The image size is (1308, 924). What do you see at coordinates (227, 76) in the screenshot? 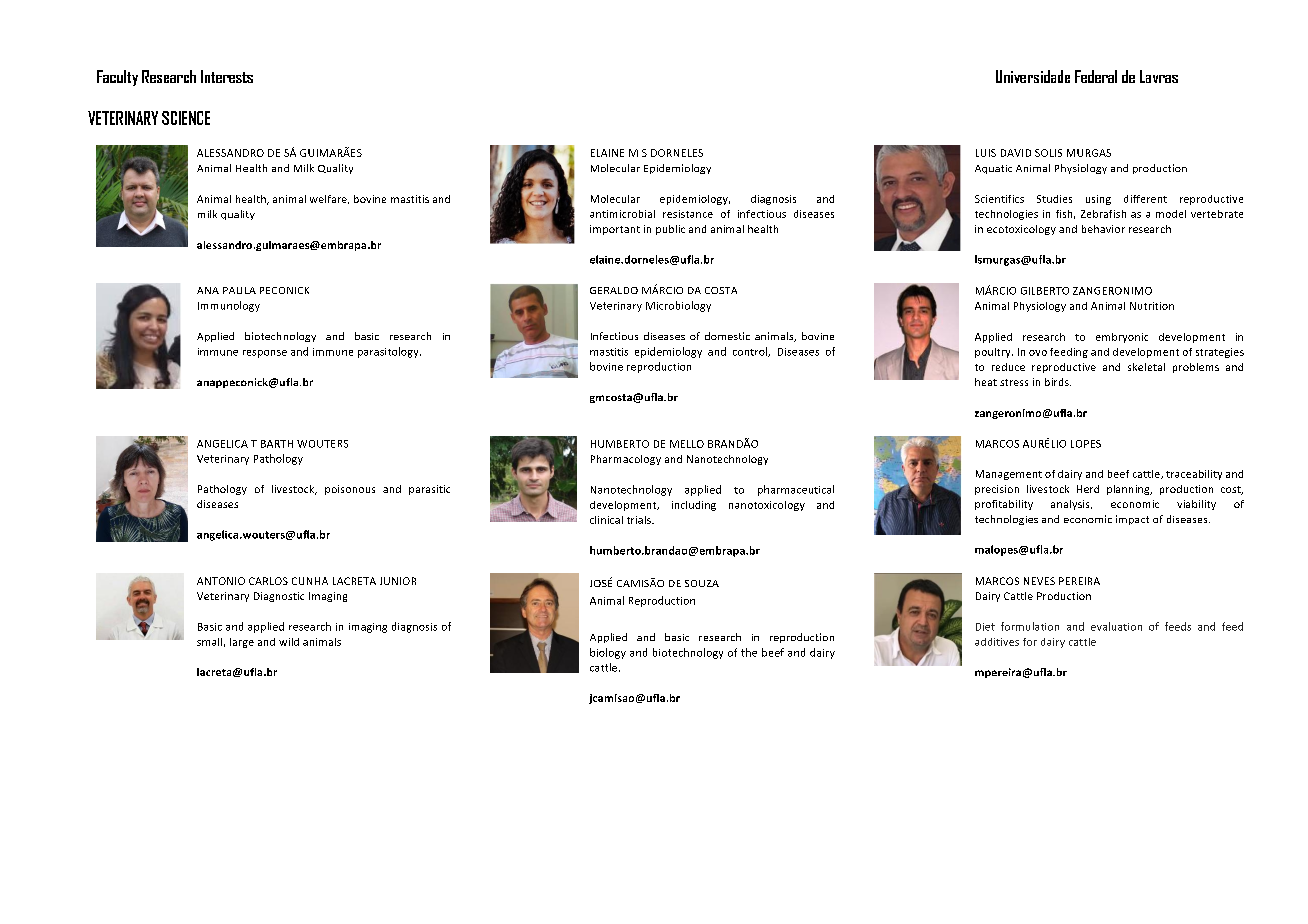
I see `Interests` at bounding box center [227, 76].
